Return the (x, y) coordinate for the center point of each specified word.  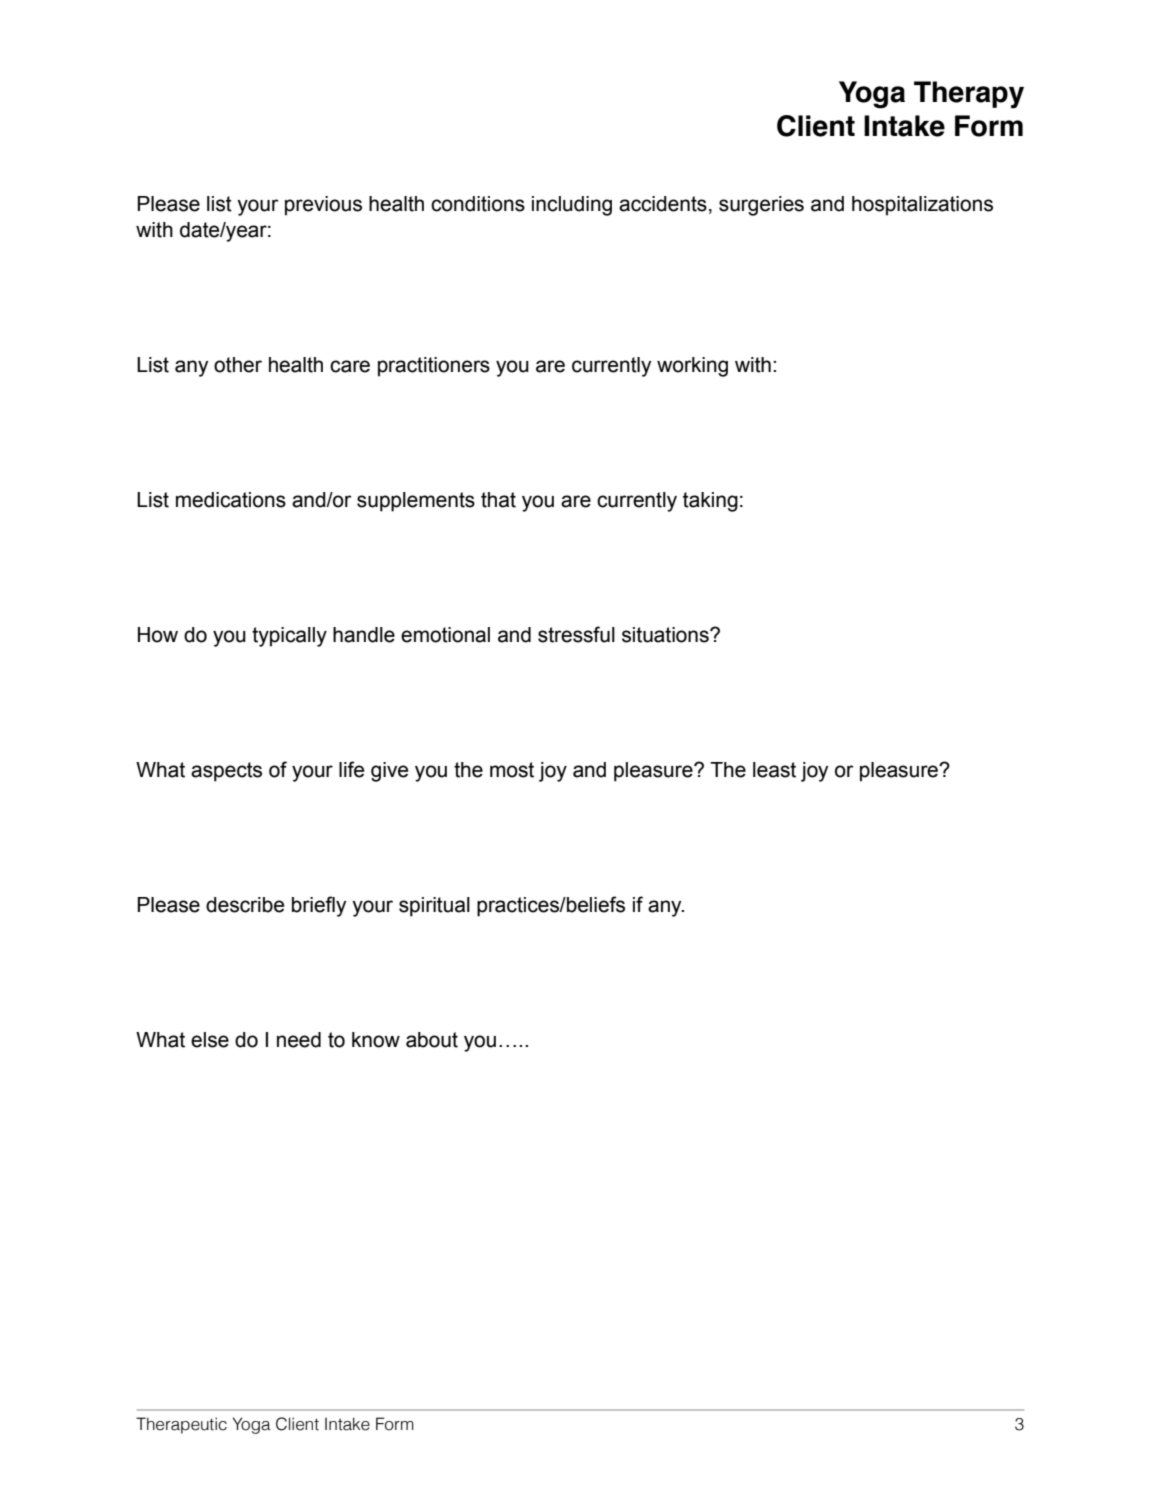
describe (245, 905)
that (498, 500)
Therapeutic (181, 1425)
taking (710, 502)
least (774, 770)
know (376, 1040)
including (572, 206)
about (432, 1040)
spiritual (434, 907)
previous (323, 206)
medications (231, 500)
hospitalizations (922, 206)
